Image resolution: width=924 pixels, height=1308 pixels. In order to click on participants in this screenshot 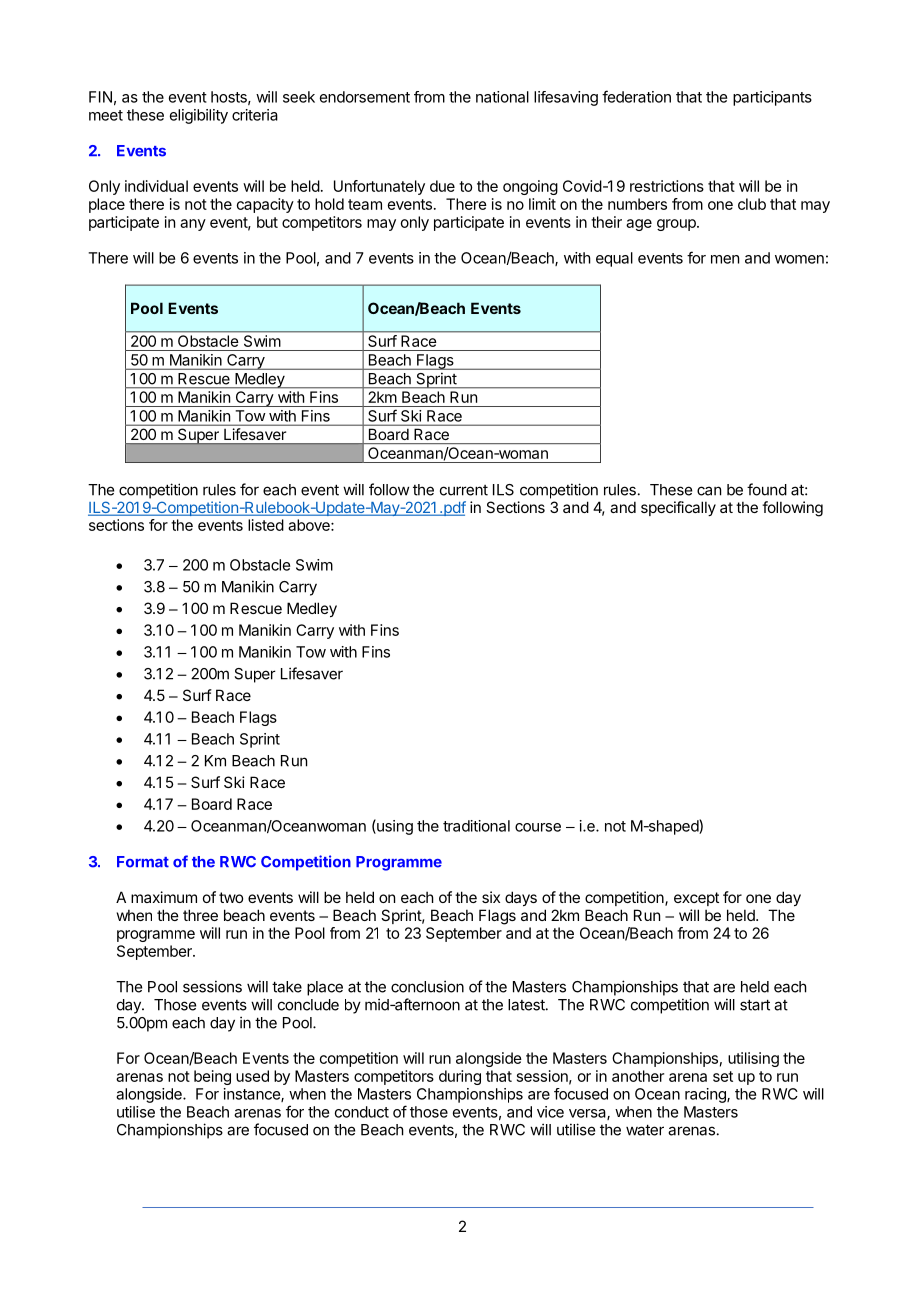, I will do `click(772, 98)`.
